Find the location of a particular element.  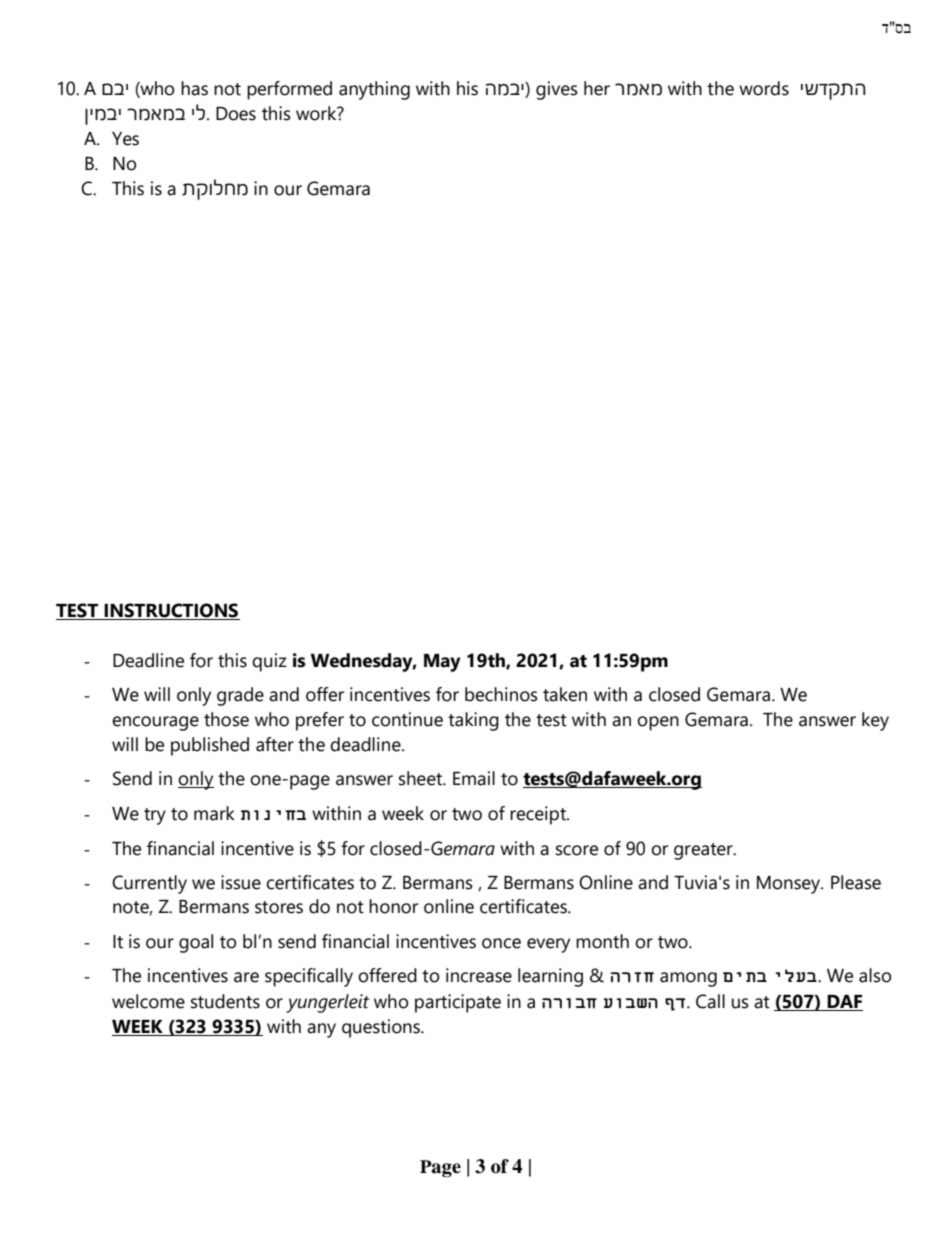

taking is located at coordinates (473, 721).
